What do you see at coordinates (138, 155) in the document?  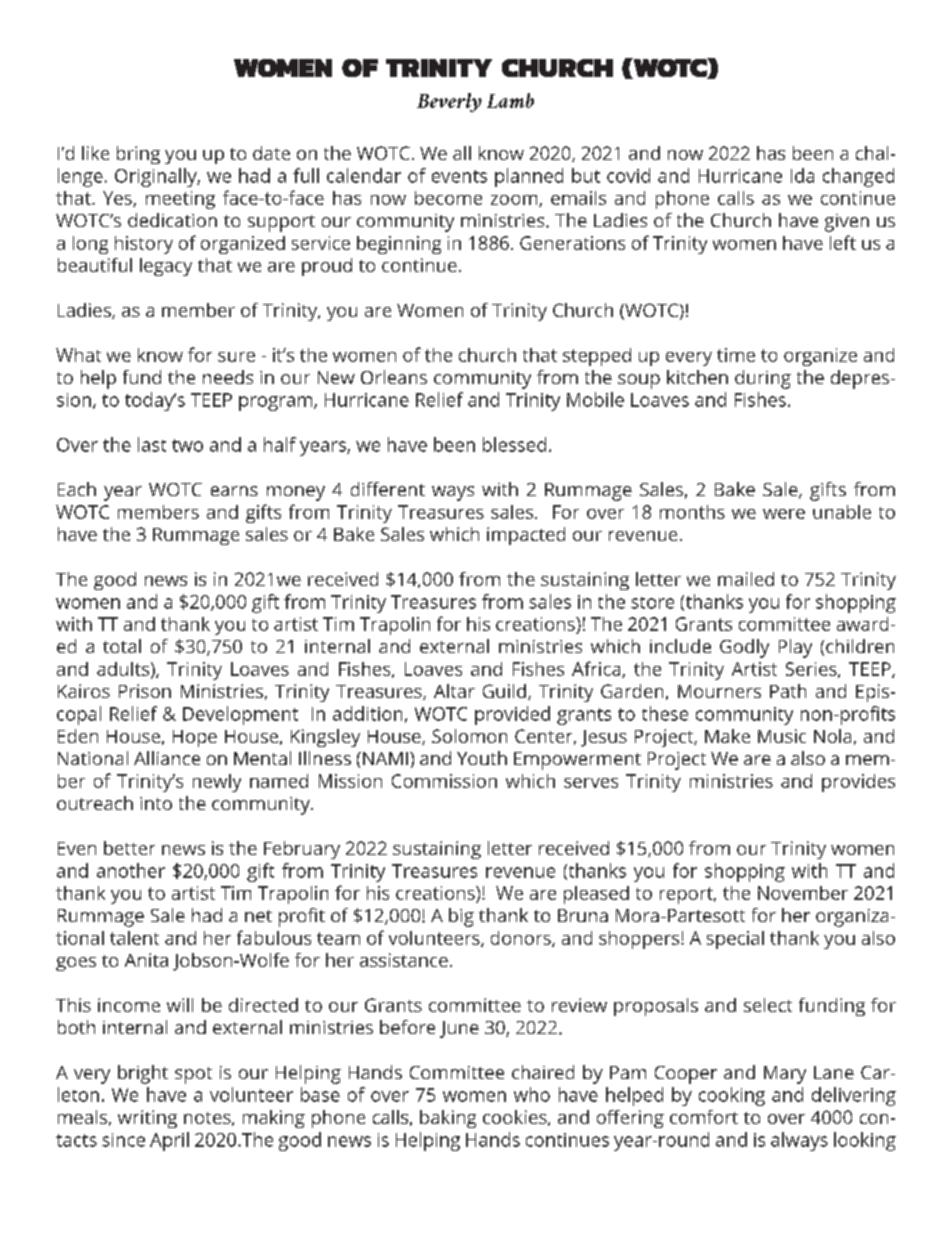 I see `bring` at bounding box center [138, 155].
